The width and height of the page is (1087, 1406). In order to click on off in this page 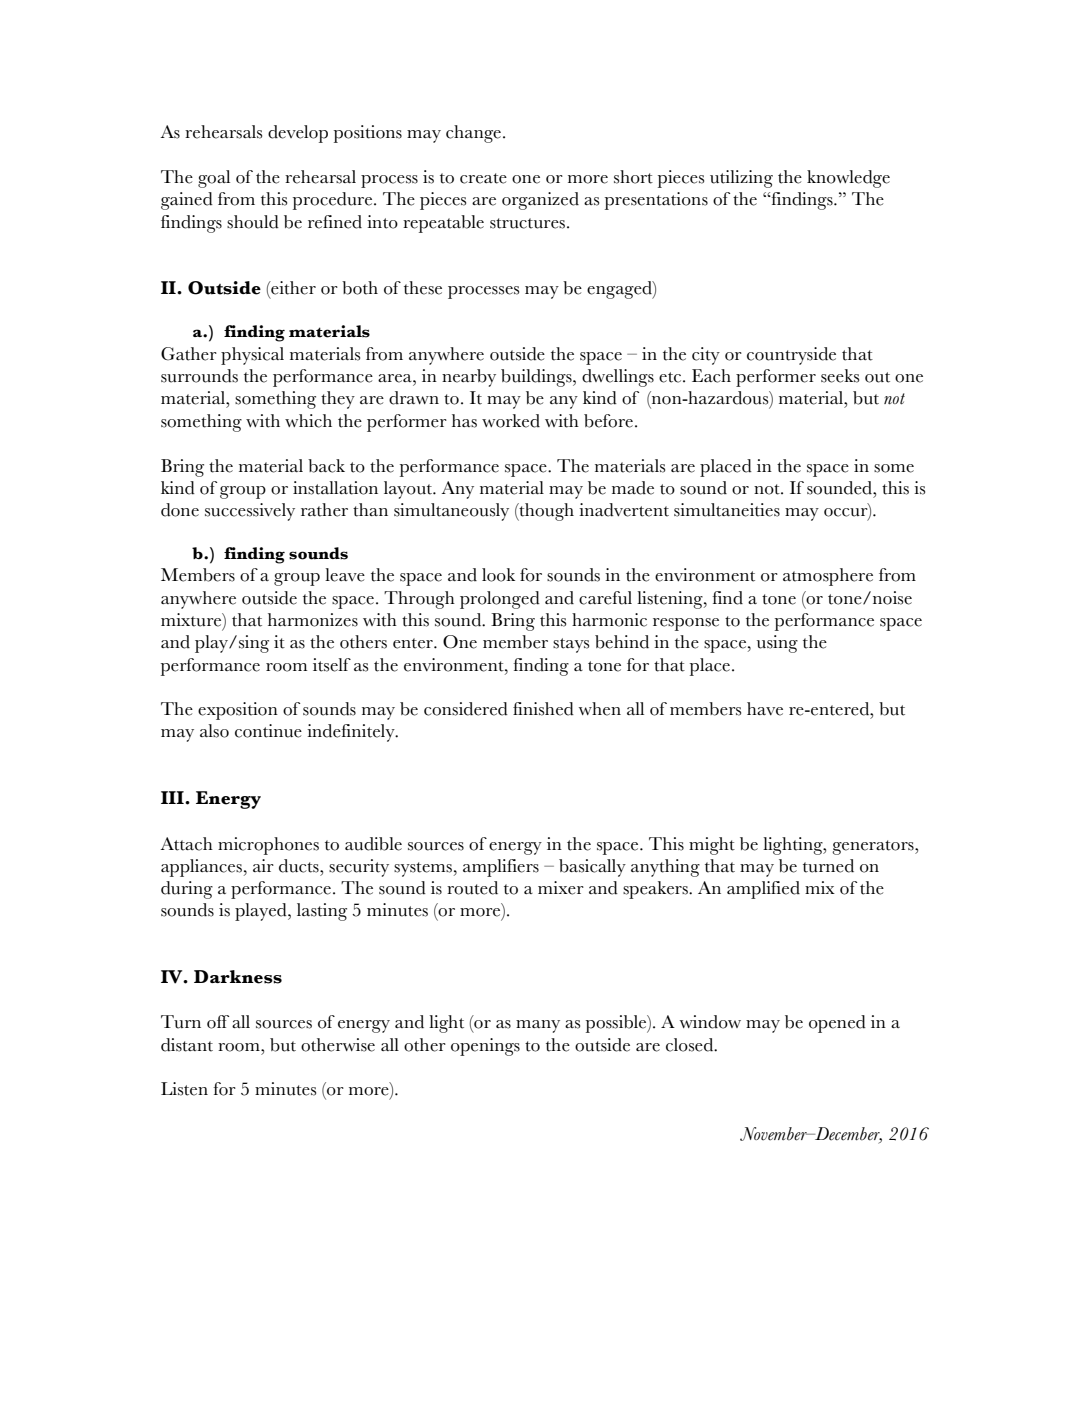, I will do `click(218, 1022)`.
